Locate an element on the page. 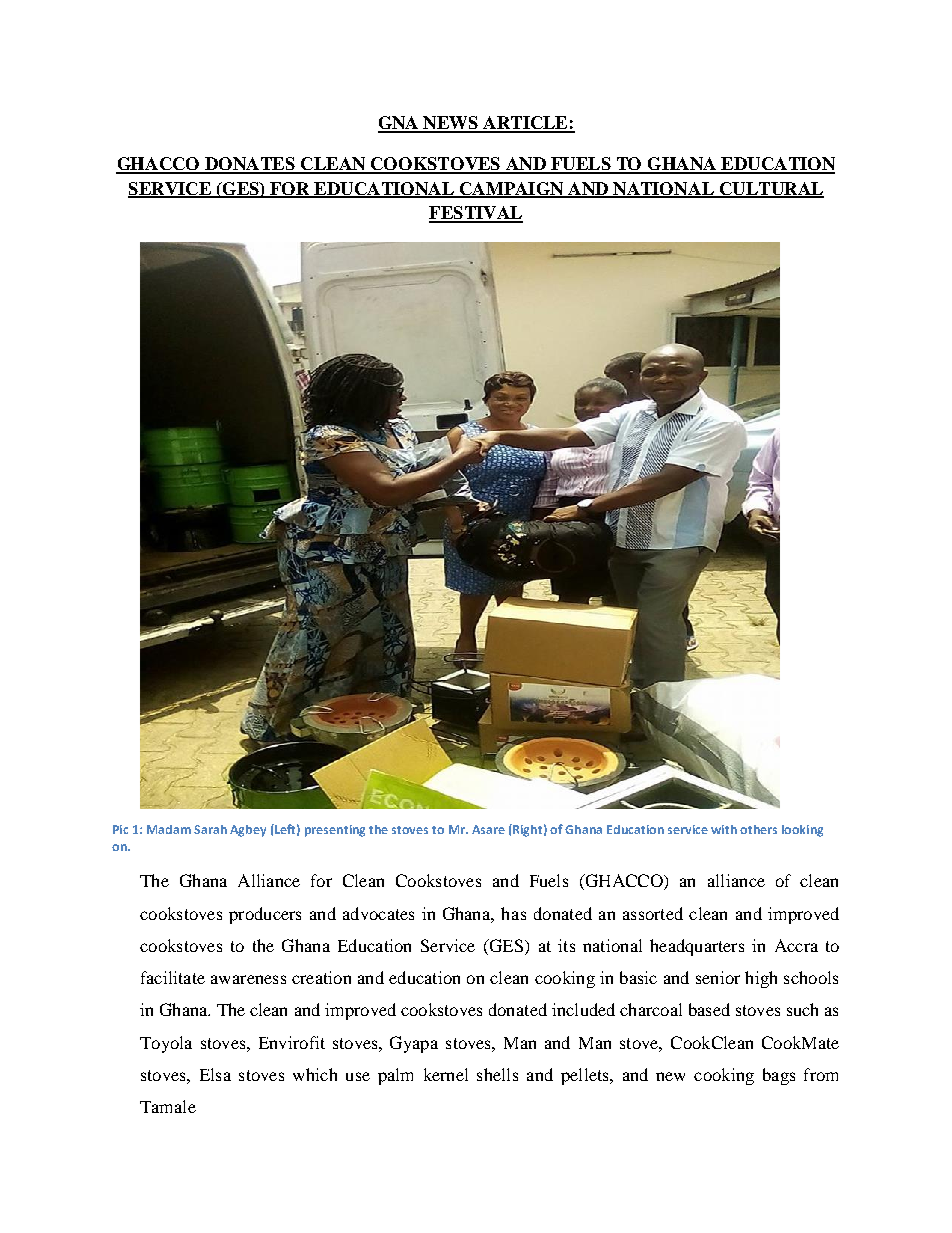 This page has width=952, height=1233. with is located at coordinates (724, 829).
